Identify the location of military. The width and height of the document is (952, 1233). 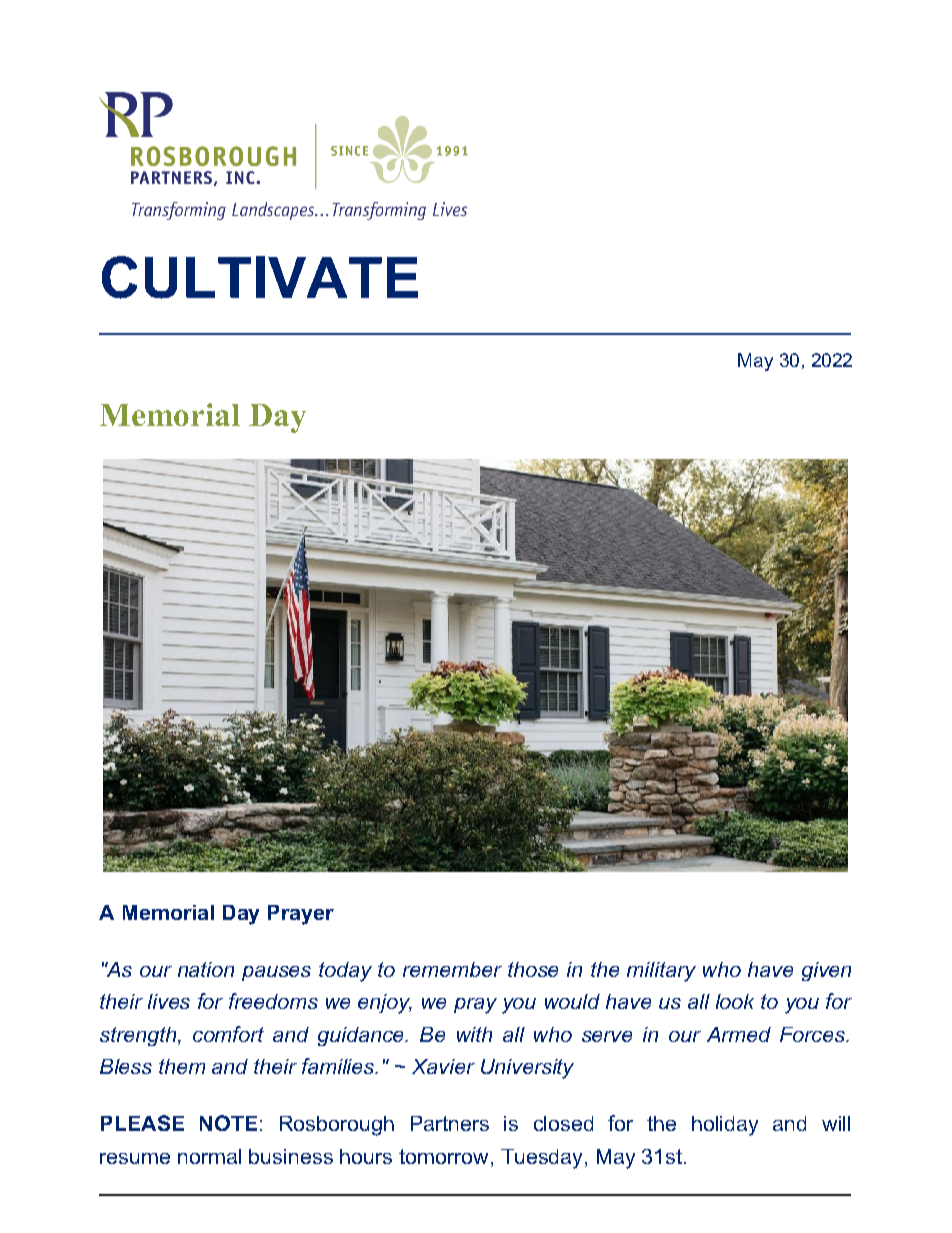
(661, 972).
